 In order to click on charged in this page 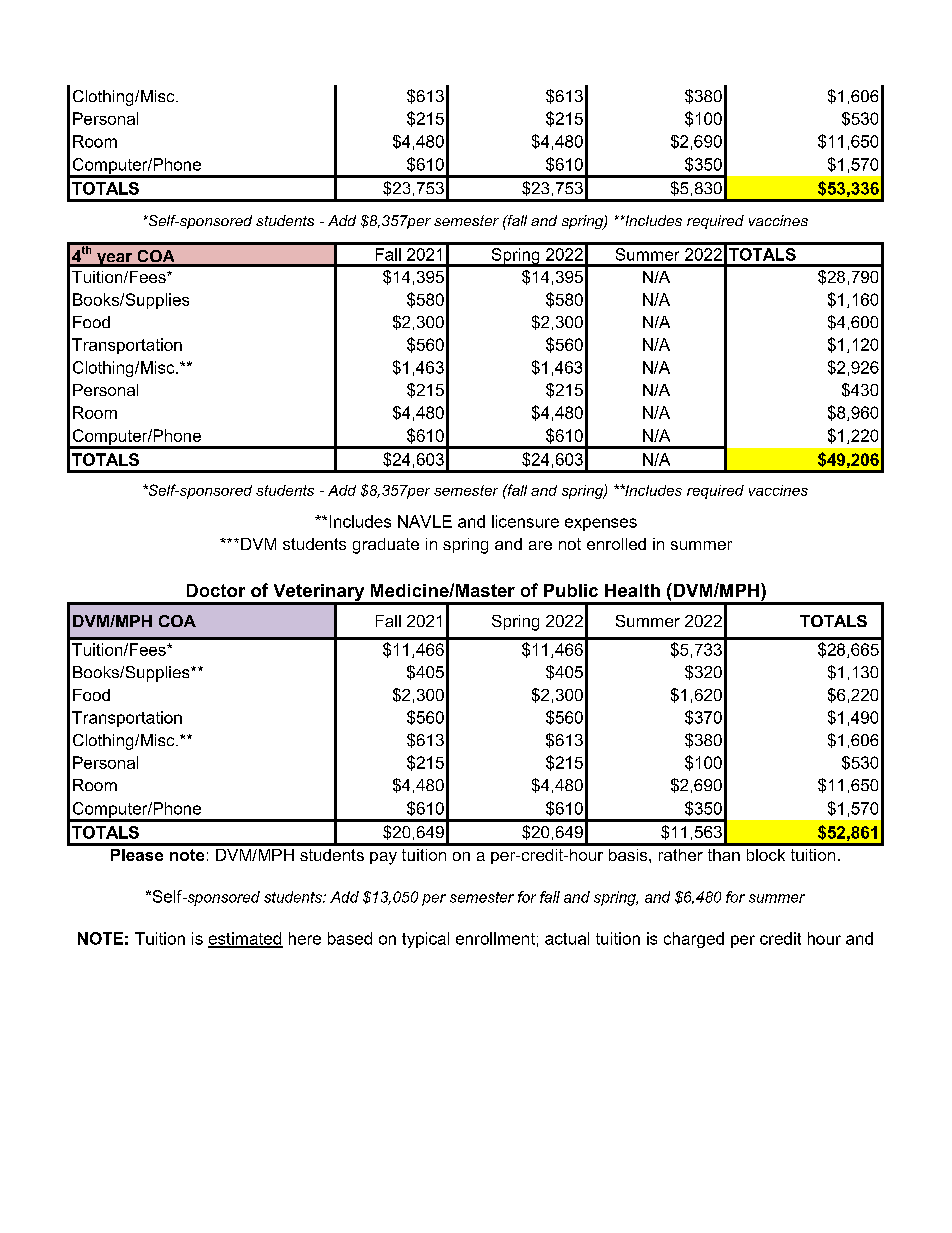, I will do `click(694, 940)`.
